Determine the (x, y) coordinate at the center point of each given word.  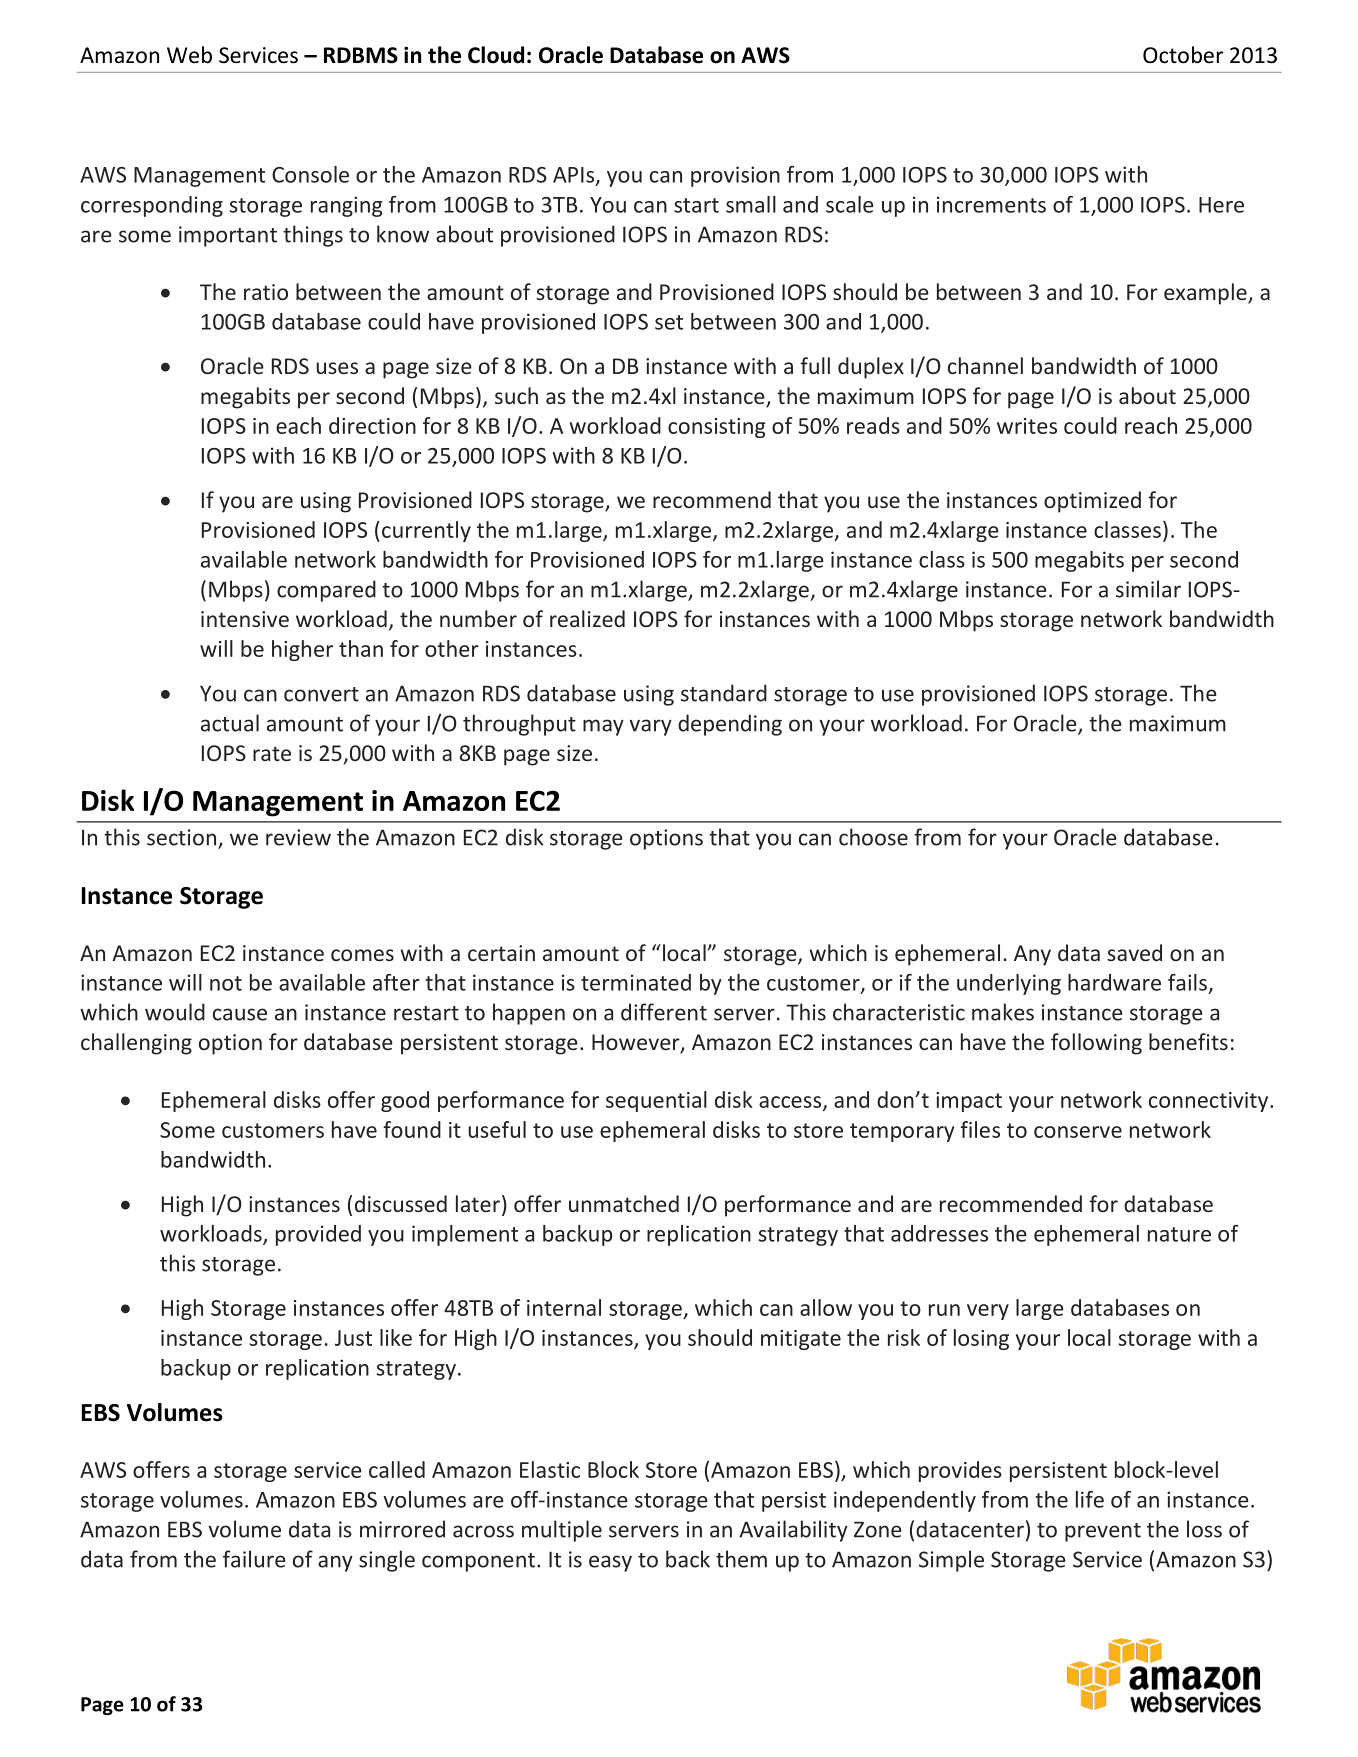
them (741, 1559)
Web (189, 55)
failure (254, 1559)
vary (650, 727)
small (751, 204)
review (298, 837)
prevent (1103, 1532)
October (1183, 55)
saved (1134, 952)
